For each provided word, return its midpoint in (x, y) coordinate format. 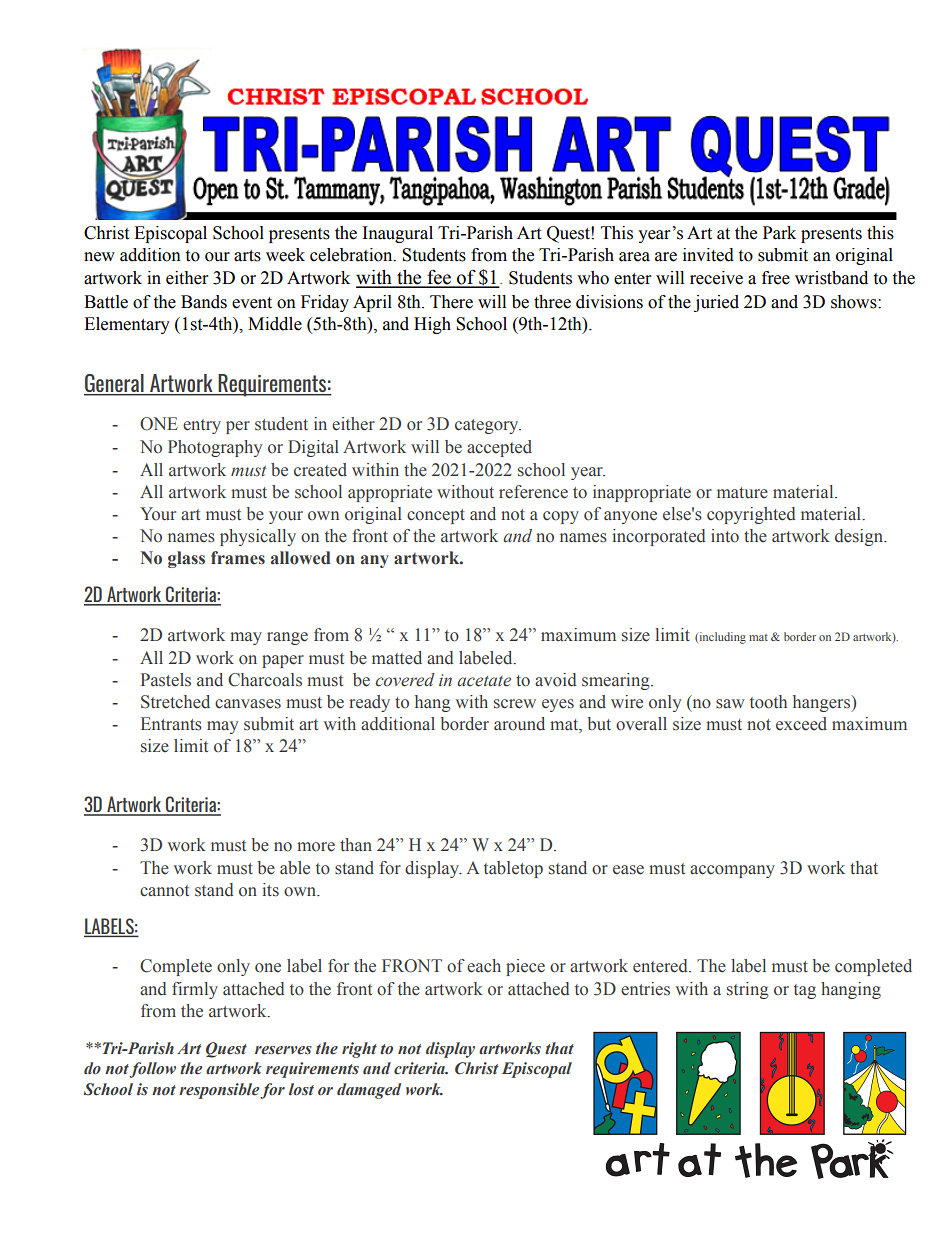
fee (439, 278)
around (519, 724)
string (748, 990)
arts (247, 256)
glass (186, 559)
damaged (369, 1091)
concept (436, 516)
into (725, 536)
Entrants (171, 724)
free (776, 278)
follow (152, 1070)
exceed (801, 724)
